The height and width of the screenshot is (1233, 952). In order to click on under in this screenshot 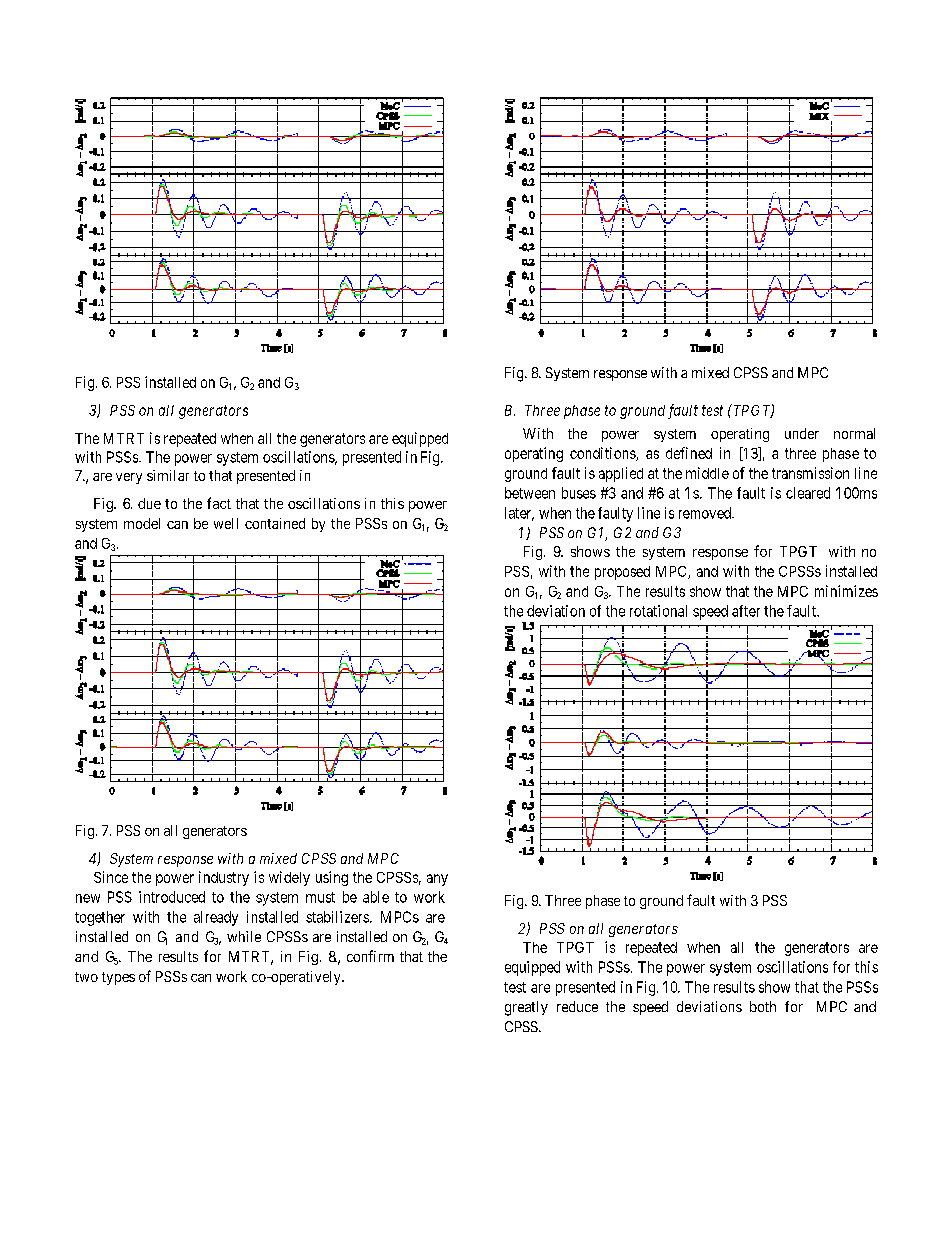, I will do `click(802, 433)`.
